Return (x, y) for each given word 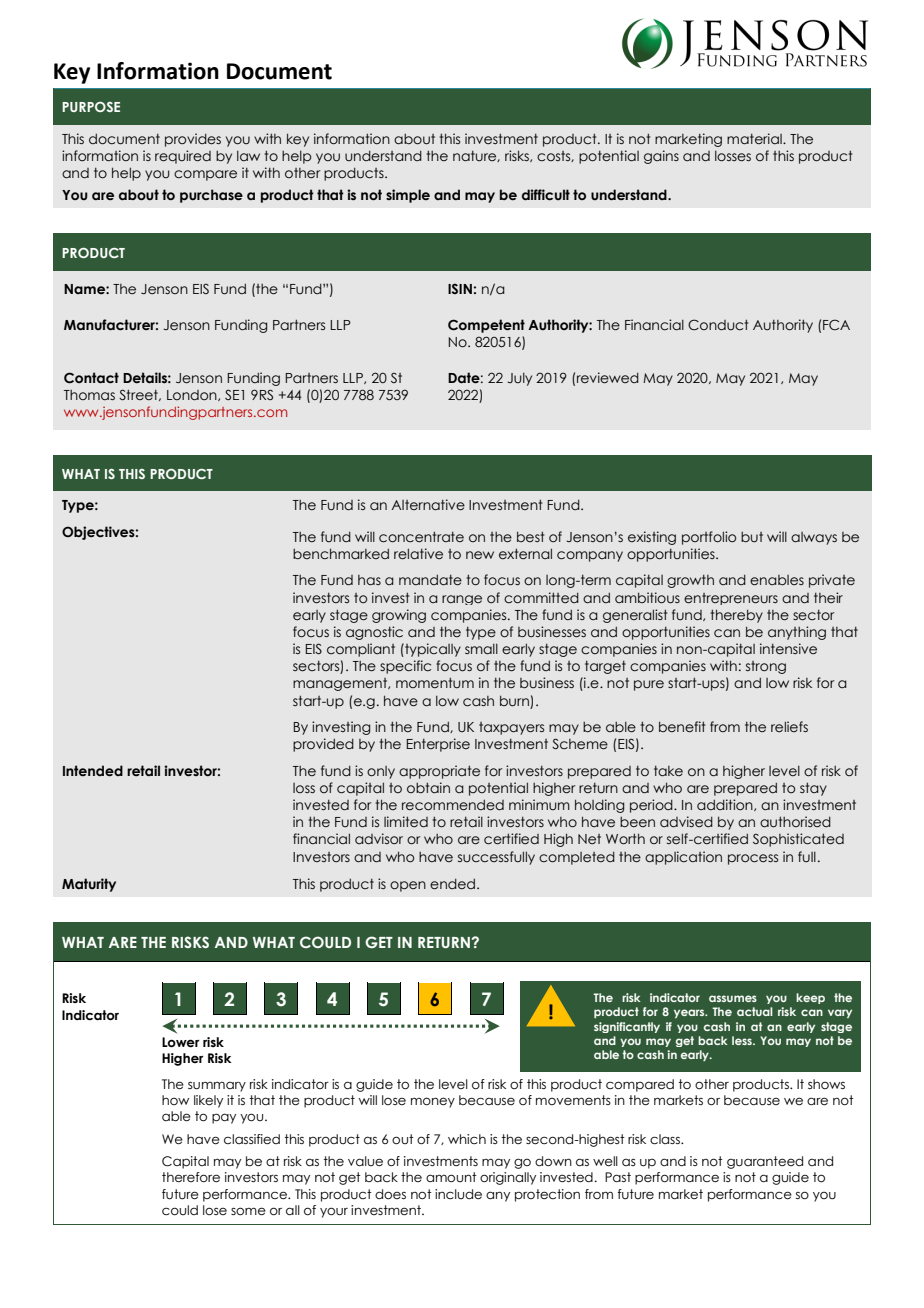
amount (451, 1177)
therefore (191, 1177)
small (481, 649)
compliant (361, 650)
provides (193, 140)
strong (766, 667)
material (755, 139)
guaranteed (765, 1162)
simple (408, 196)
